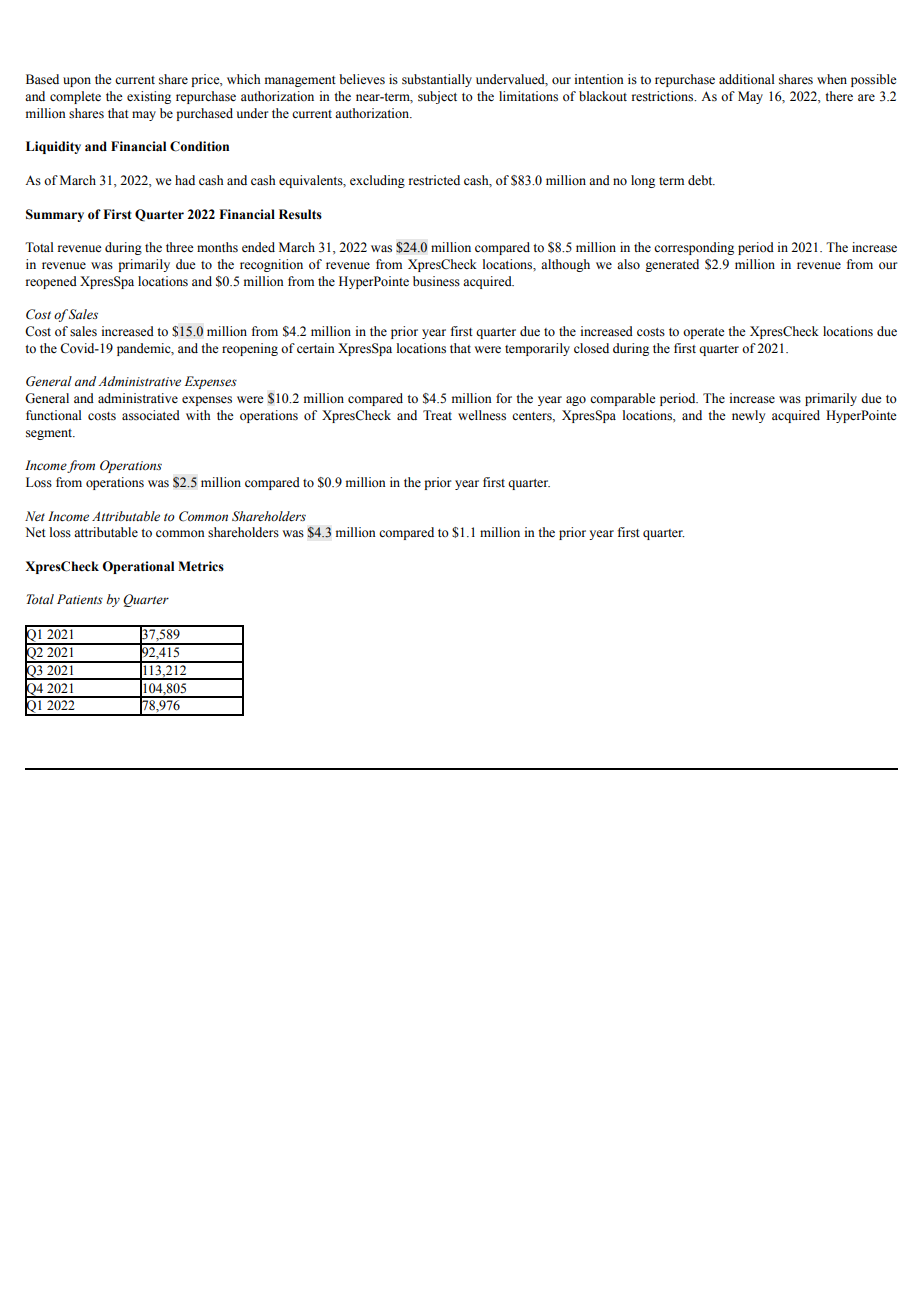  Describe the element at coordinates (437, 97) in the page. I see `subject` at that location.
